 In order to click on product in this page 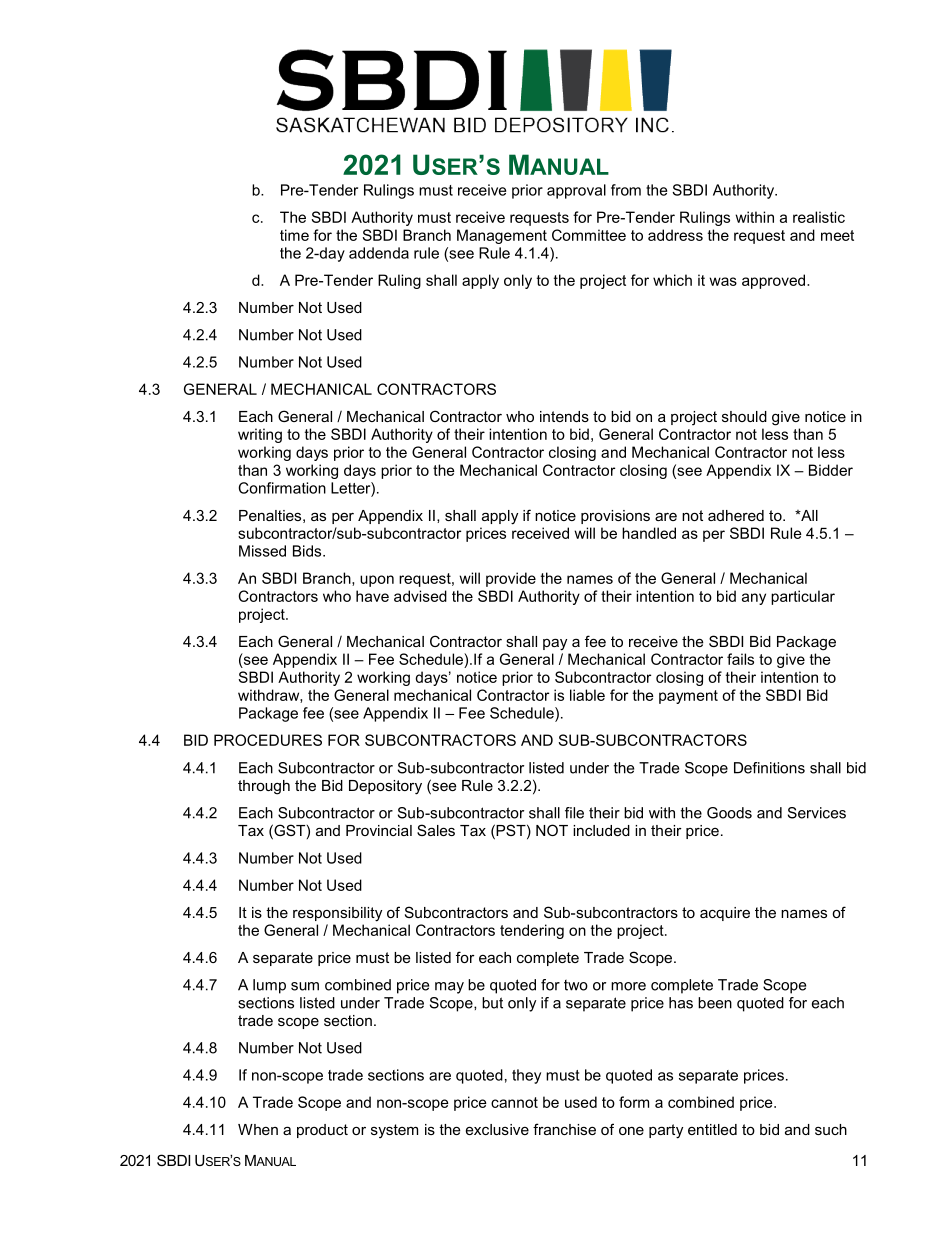, I will do `click(322, 1131)`.
